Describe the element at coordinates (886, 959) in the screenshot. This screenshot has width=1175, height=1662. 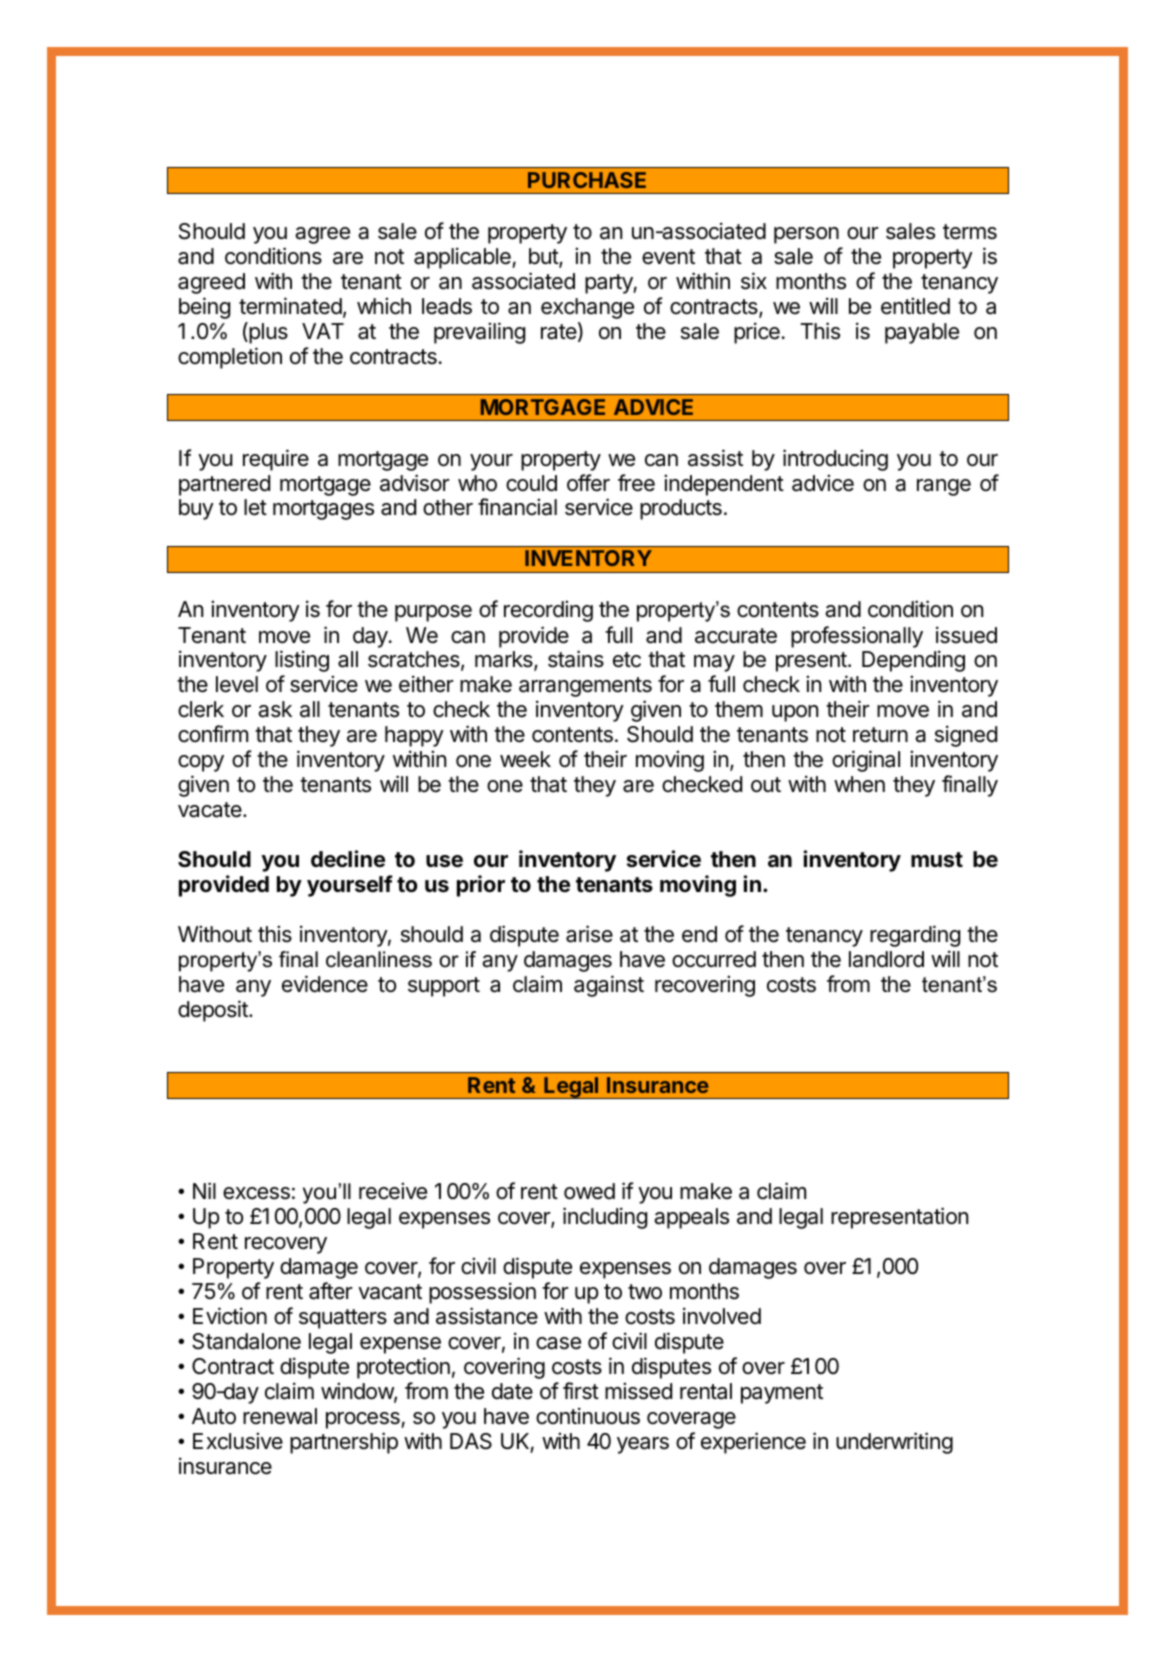
I see `landlord` at that location.
